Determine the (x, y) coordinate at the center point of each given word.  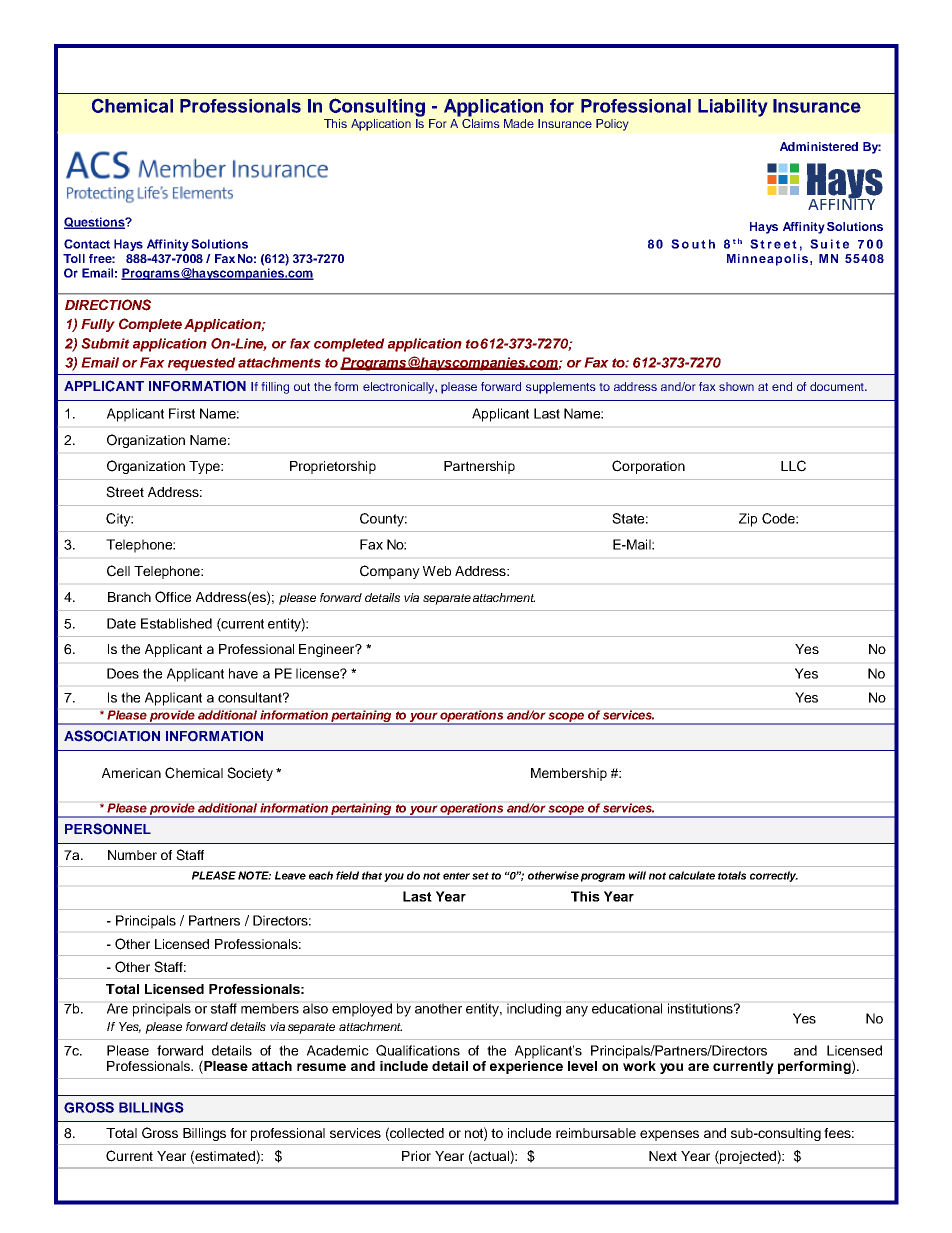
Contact (87, 244)
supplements (561, 388)
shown (736, 386)
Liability (733, 108)
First (182, 413)
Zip (748, 520)
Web (437, 571)
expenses (669, 1135)
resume (321, 1067)
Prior (416, 1156)
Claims (480, 122)
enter (456, 876)
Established (176, 623)
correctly (774, 876)
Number (132, 855)
